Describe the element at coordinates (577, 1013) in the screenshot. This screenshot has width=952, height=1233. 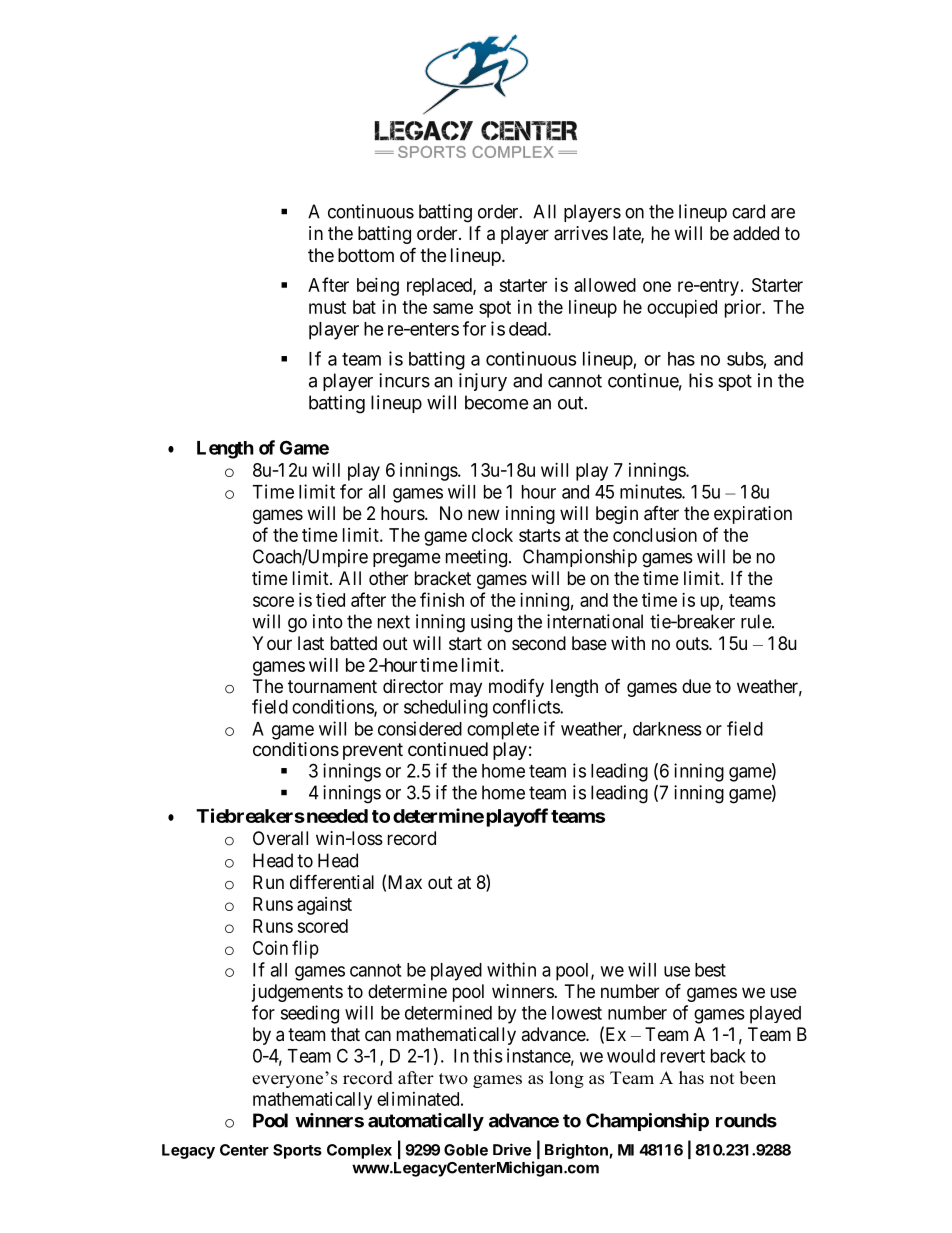
I see `lowest` at that location.
